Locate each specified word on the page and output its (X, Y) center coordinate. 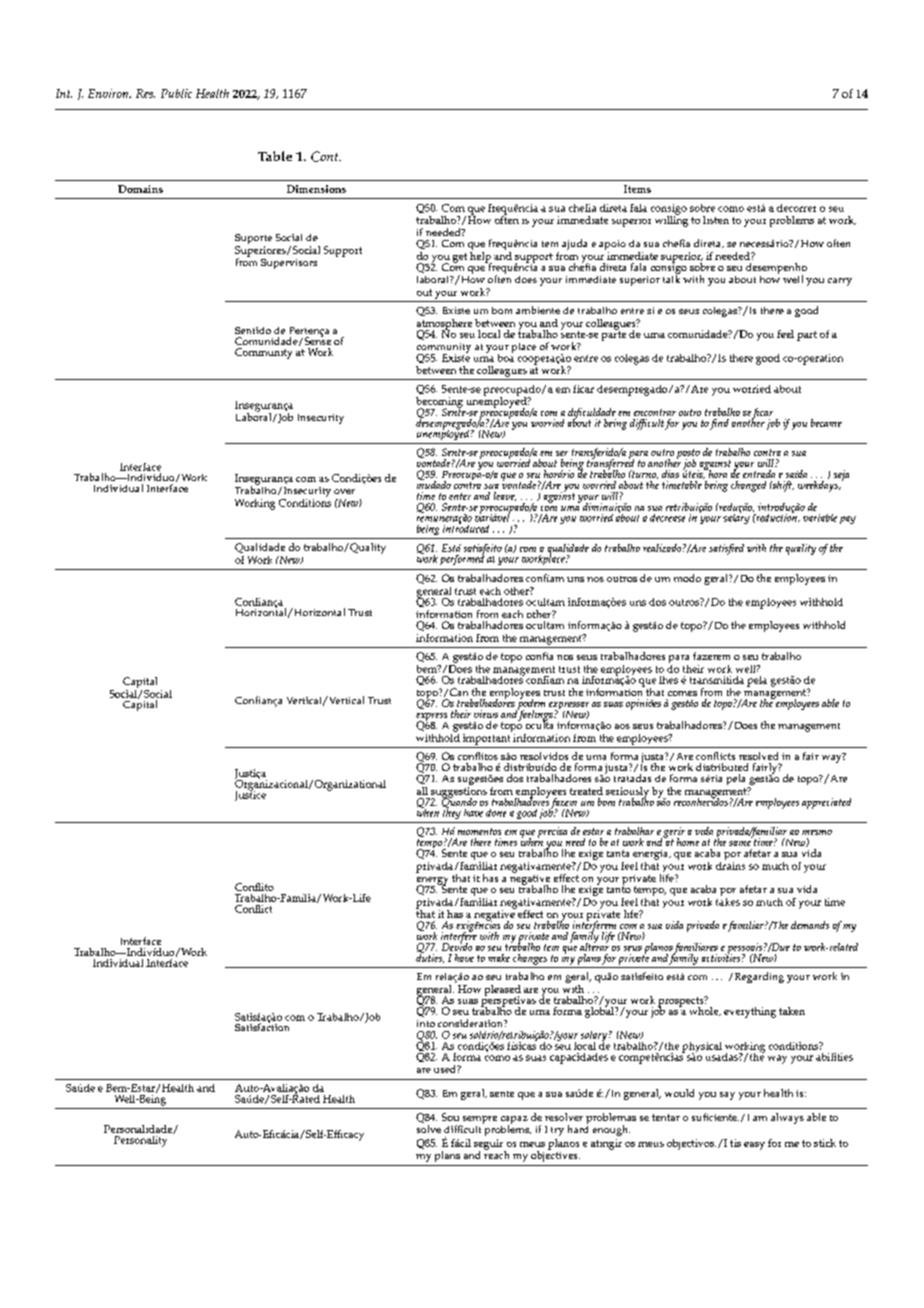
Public (176, 93)
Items (637, 189)
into (426, 1023)
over (344, 491)
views (486, 714)
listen (716, 220)
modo (687, 578)
